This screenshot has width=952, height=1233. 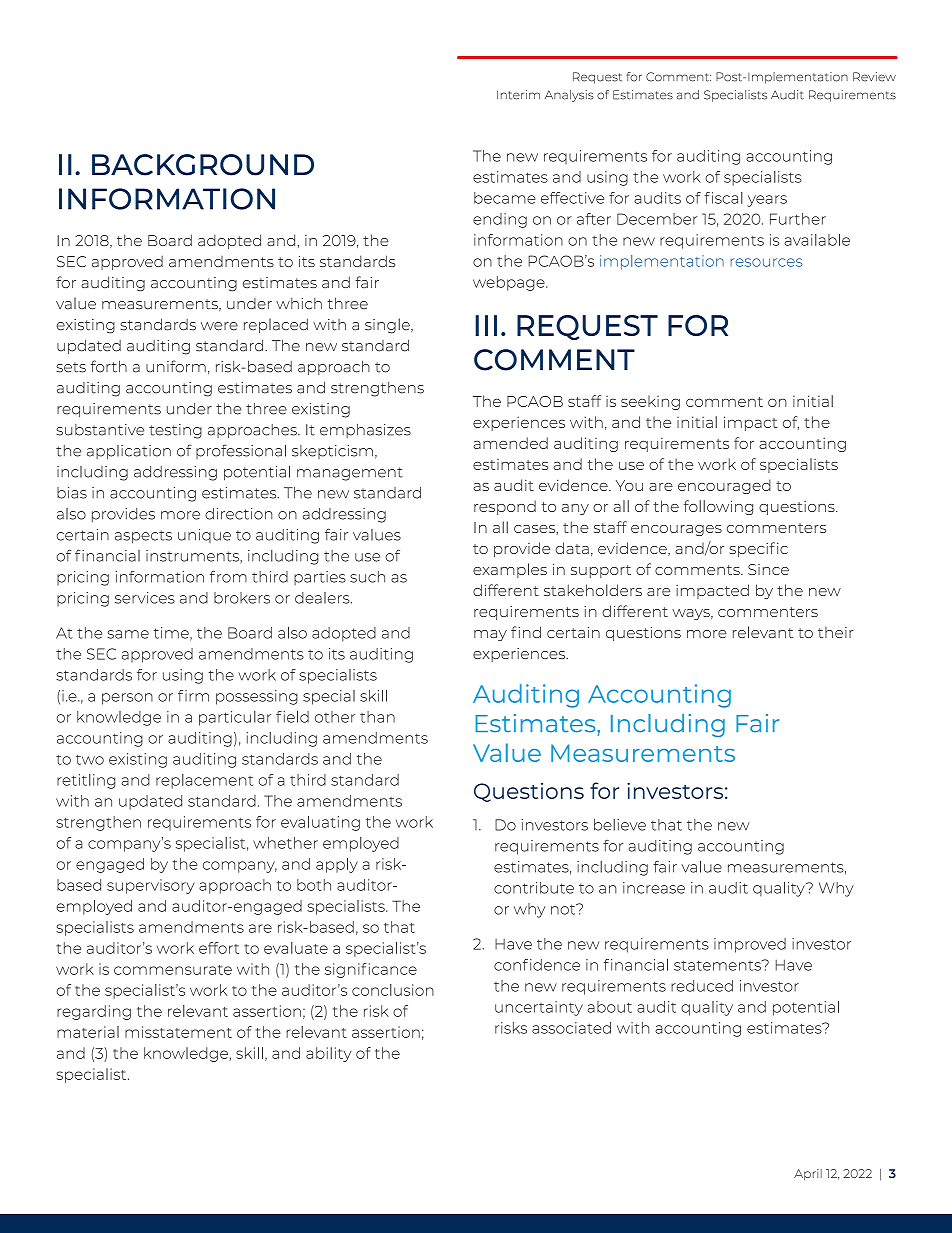 I want to click on contribute, so click(x=534, y=888).
